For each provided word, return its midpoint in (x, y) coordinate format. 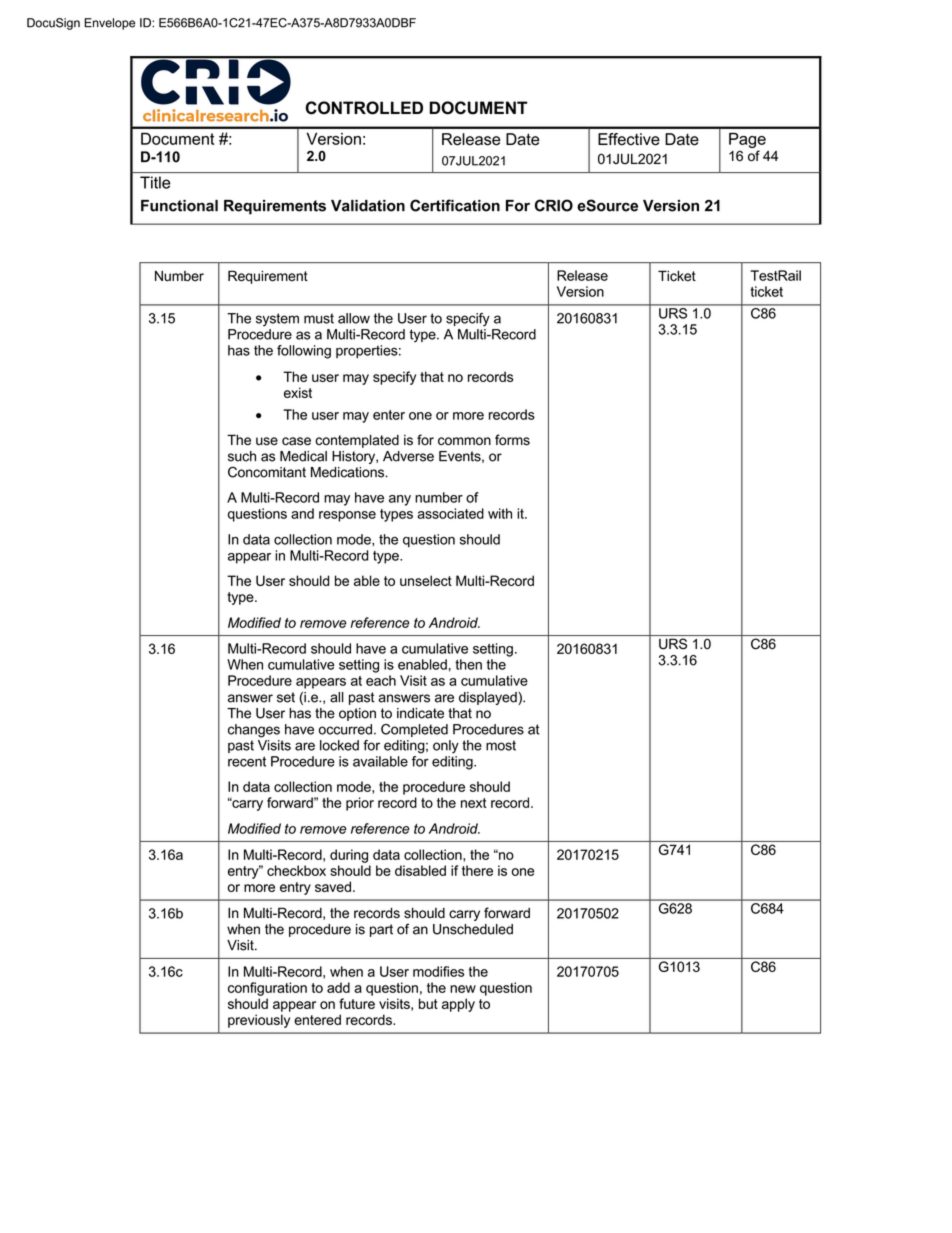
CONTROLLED (364, 108)
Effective (629, 139)
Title (155, 182)
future (357, 1003)
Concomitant (267, 472)
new (463, 989)
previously (259, 1021)
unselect (426, 580)
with (500, 513)
